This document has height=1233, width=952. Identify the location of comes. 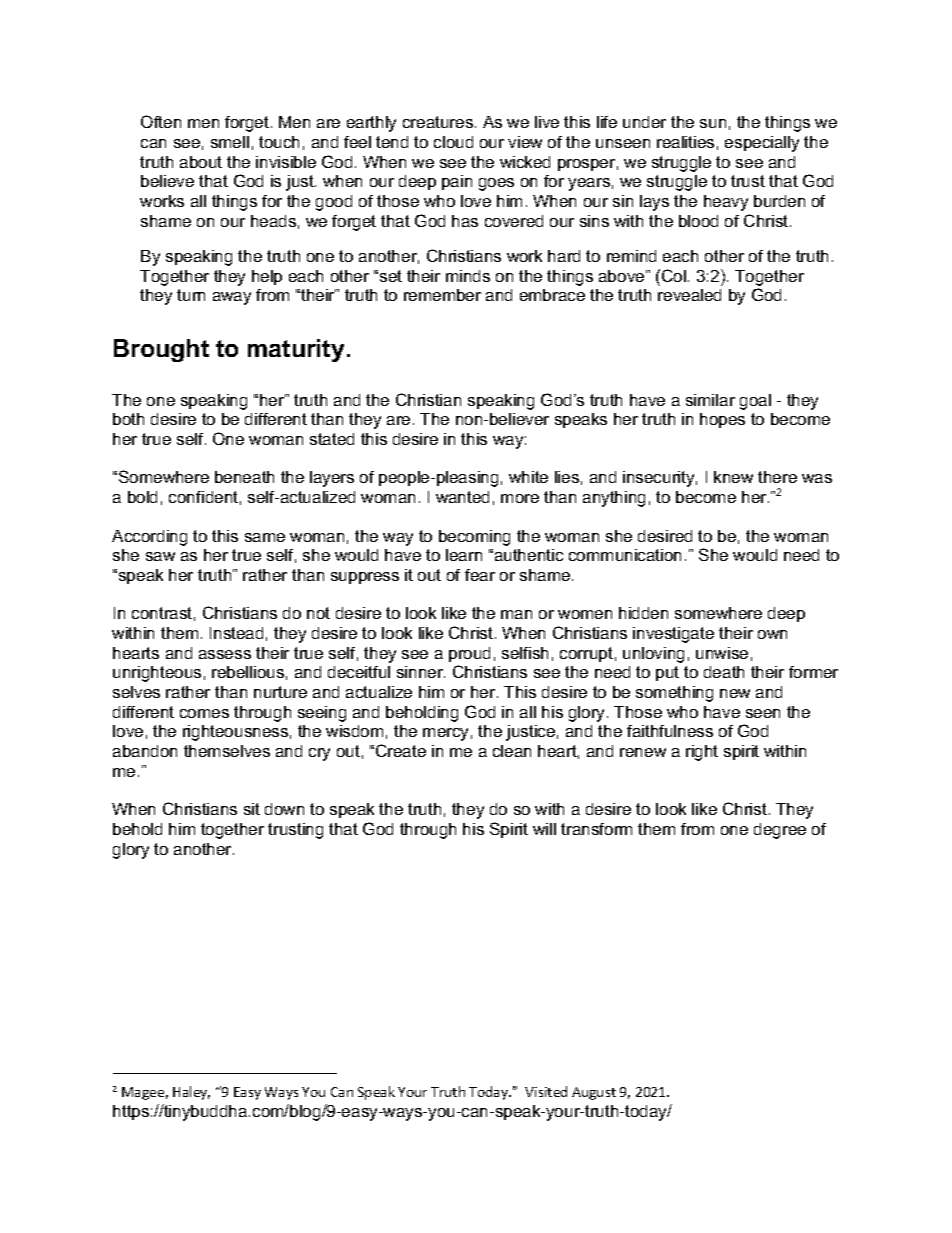
(204, 713).
